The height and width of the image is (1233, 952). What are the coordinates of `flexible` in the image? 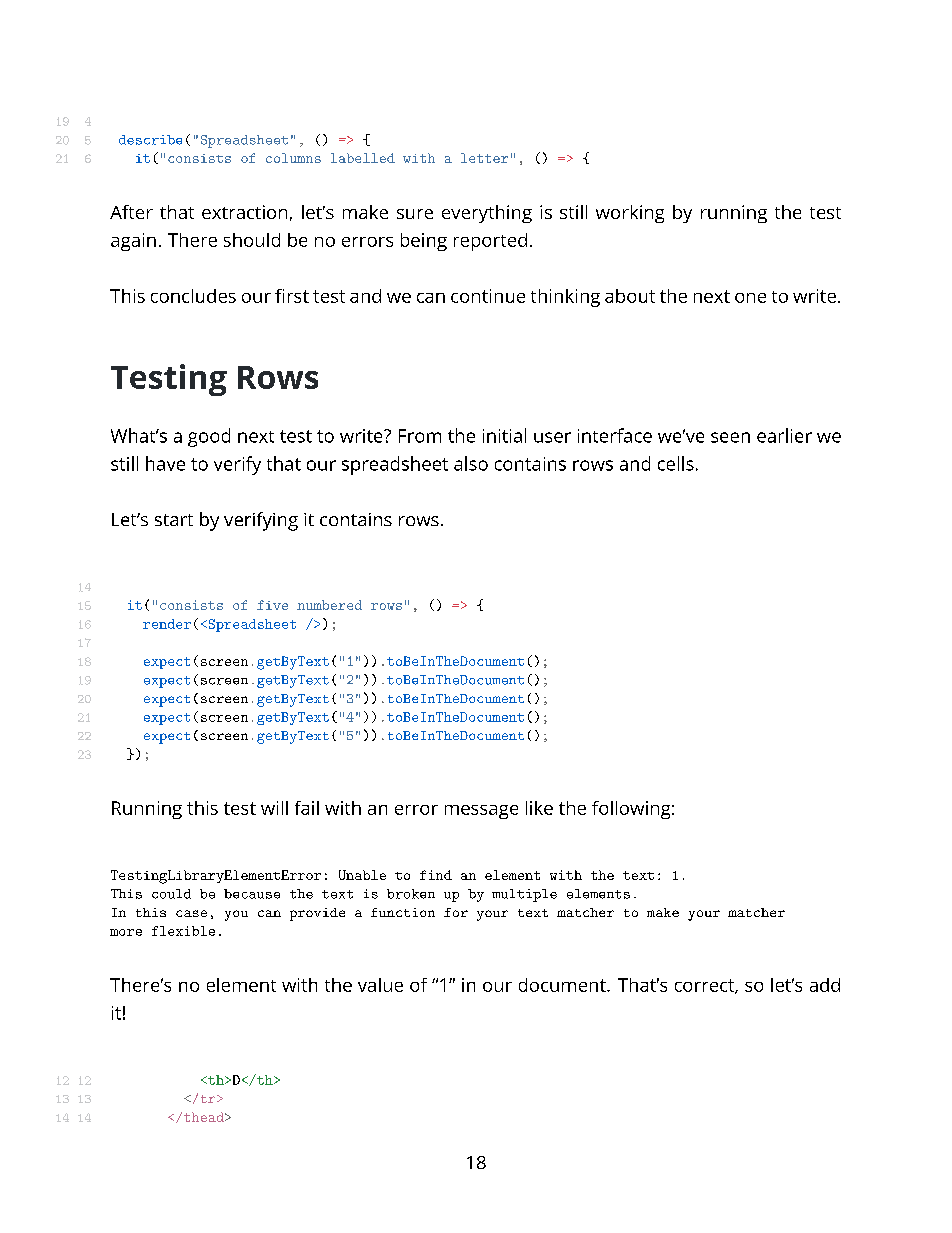 It's located at (183, 931).
